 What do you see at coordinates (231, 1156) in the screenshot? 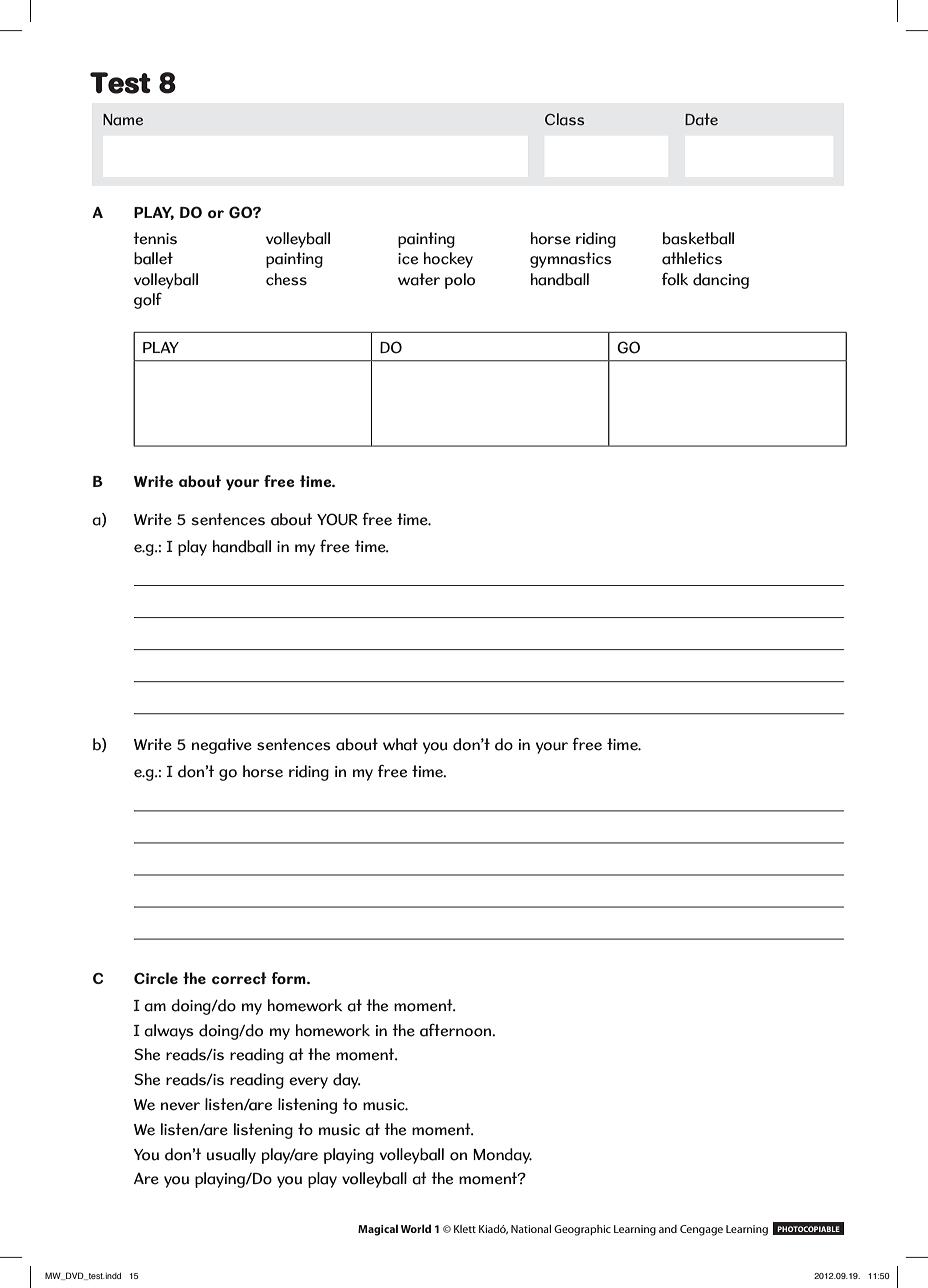
I see `usually` at bounding box center [231, 1156].
